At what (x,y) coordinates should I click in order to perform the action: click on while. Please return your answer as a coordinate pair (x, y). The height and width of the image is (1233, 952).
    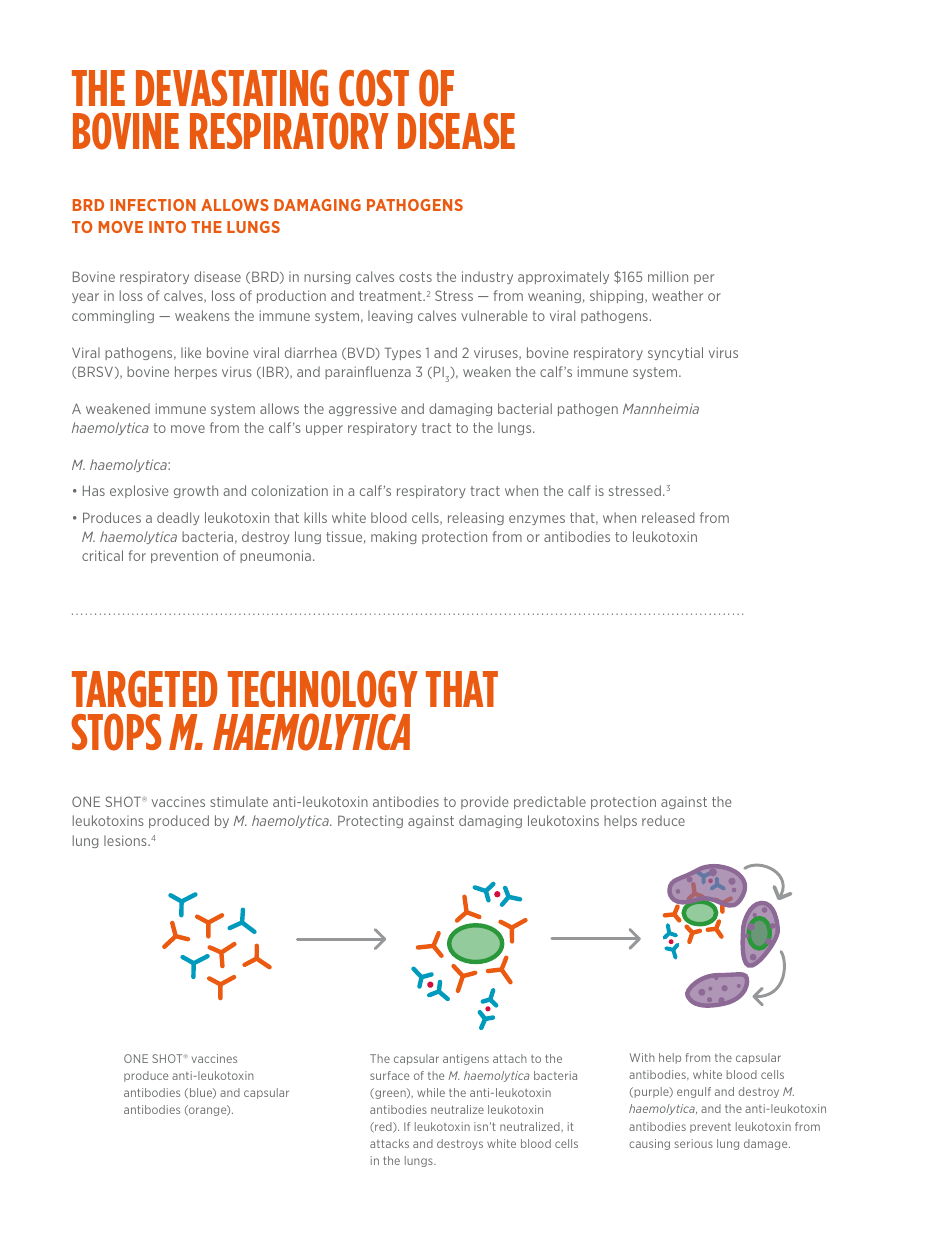
    Looking at the image, I should click on (431, 1092).
